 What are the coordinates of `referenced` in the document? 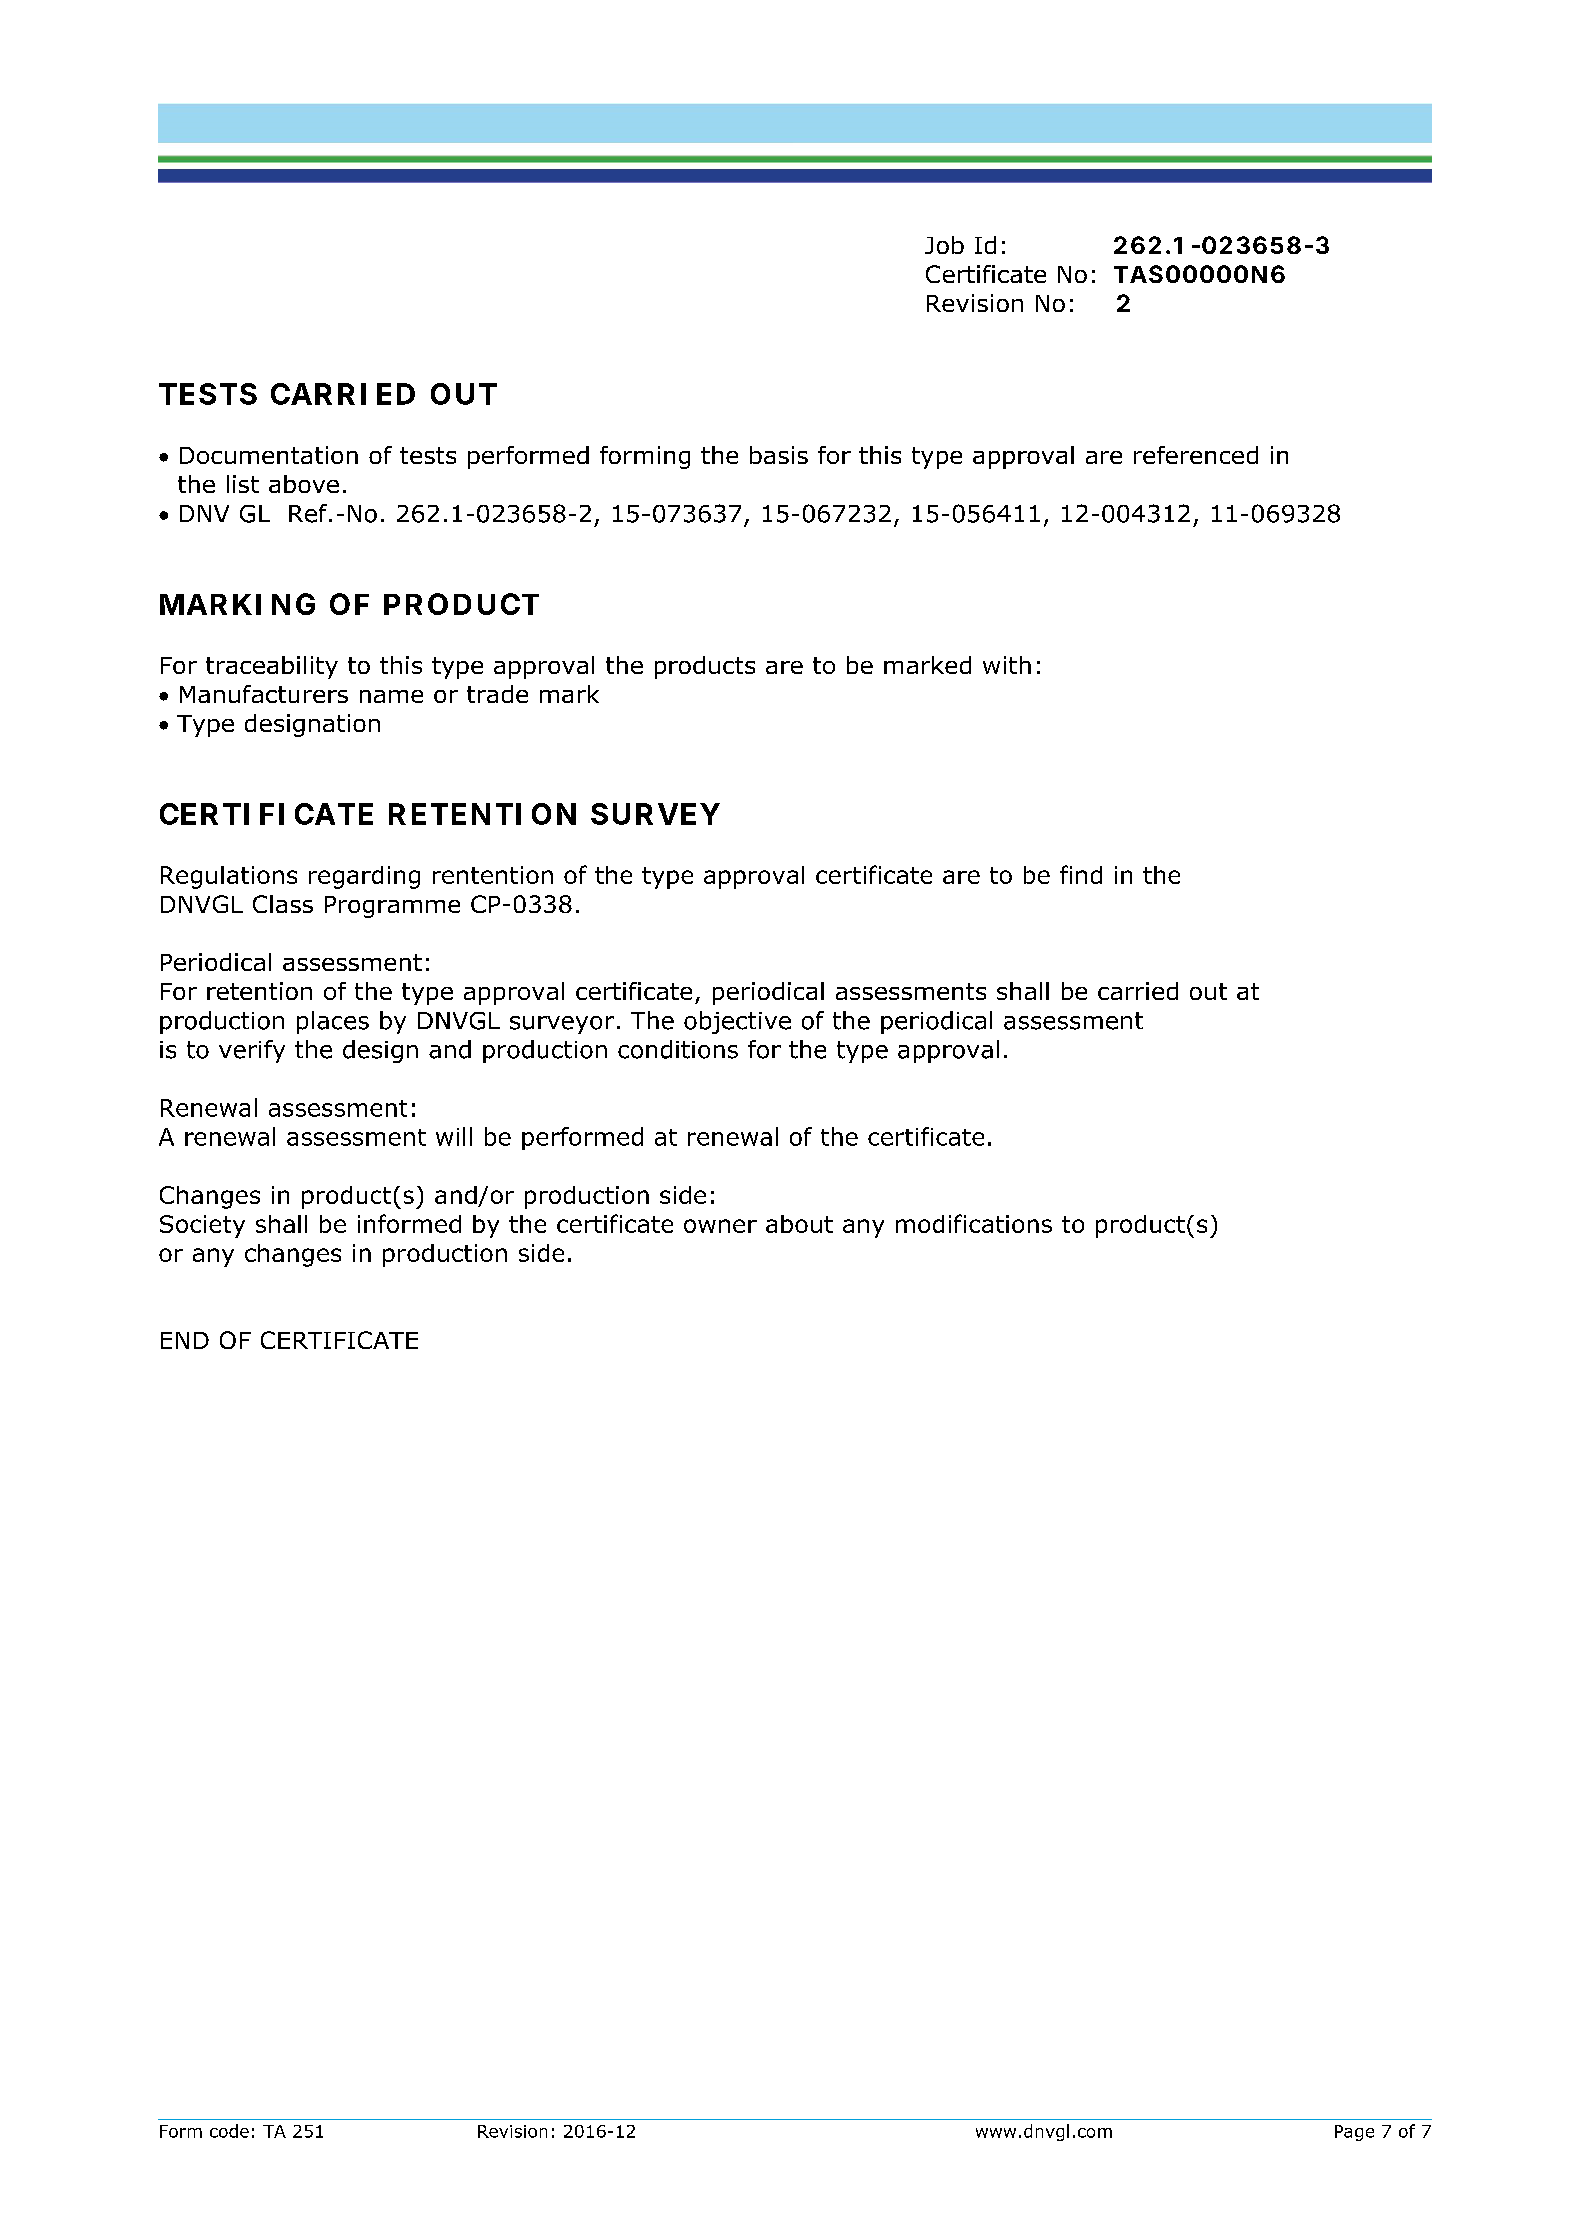 It's located at (1196, 455).
